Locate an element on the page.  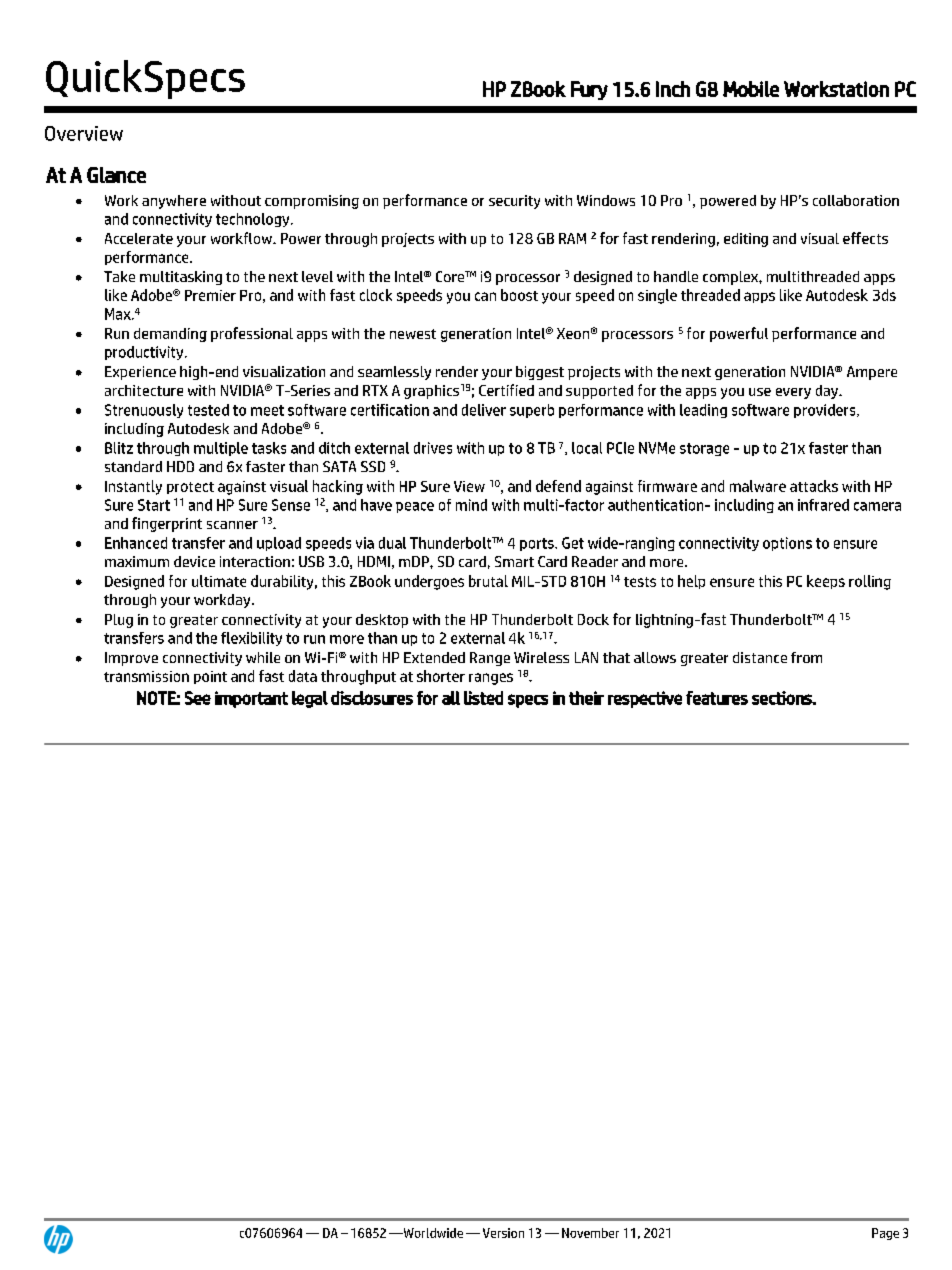
from is located at coordinates (806, 657).
